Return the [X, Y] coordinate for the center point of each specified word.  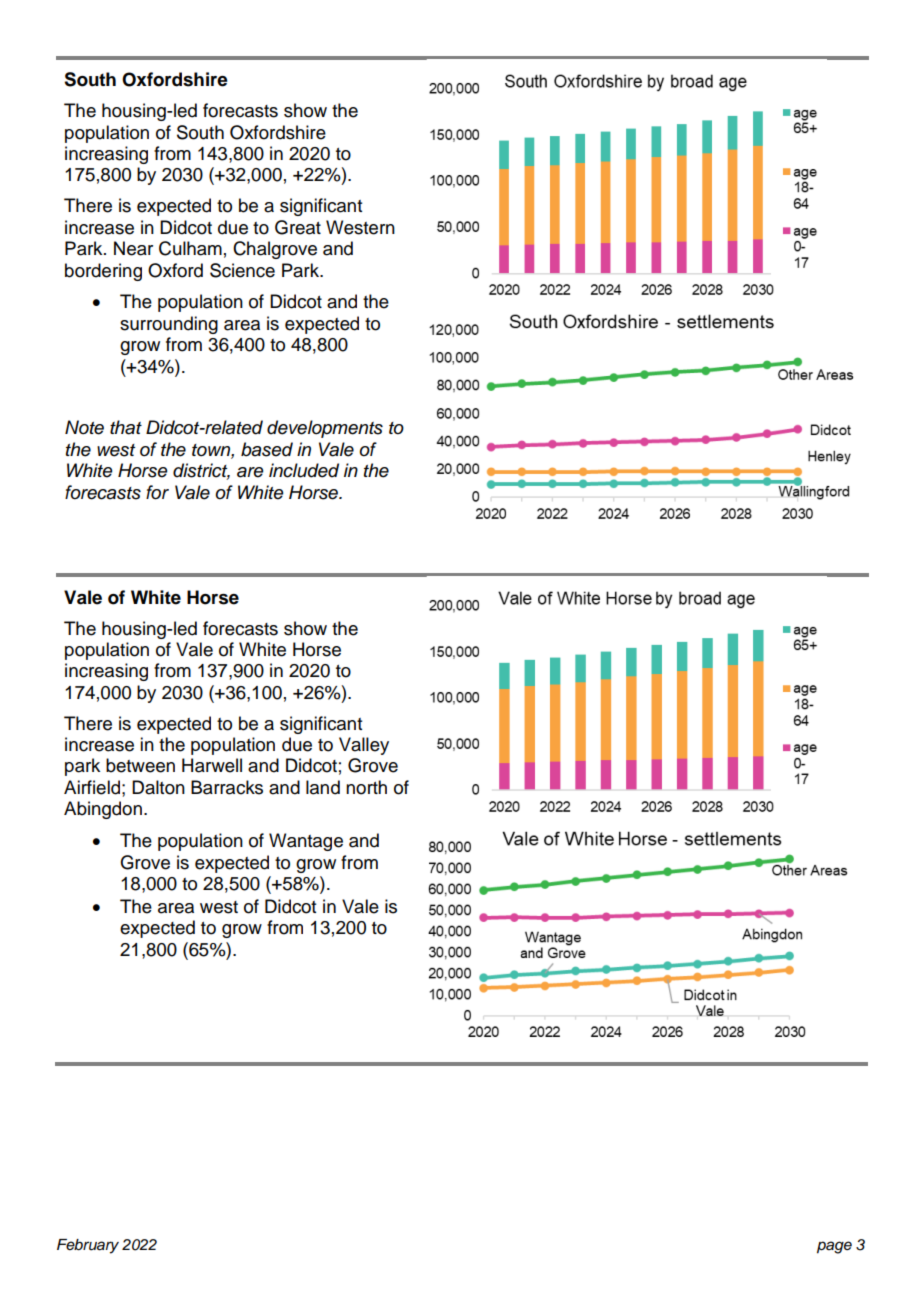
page [834, 1247]
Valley [364, 746]
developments [325, 429]
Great [298, 227]
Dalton [158, 787]
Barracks [227, 787]
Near [133, 248]
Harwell [212, 765]
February [88, 1246]
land [323, 787]
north [366, 787]
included [304, 470]
